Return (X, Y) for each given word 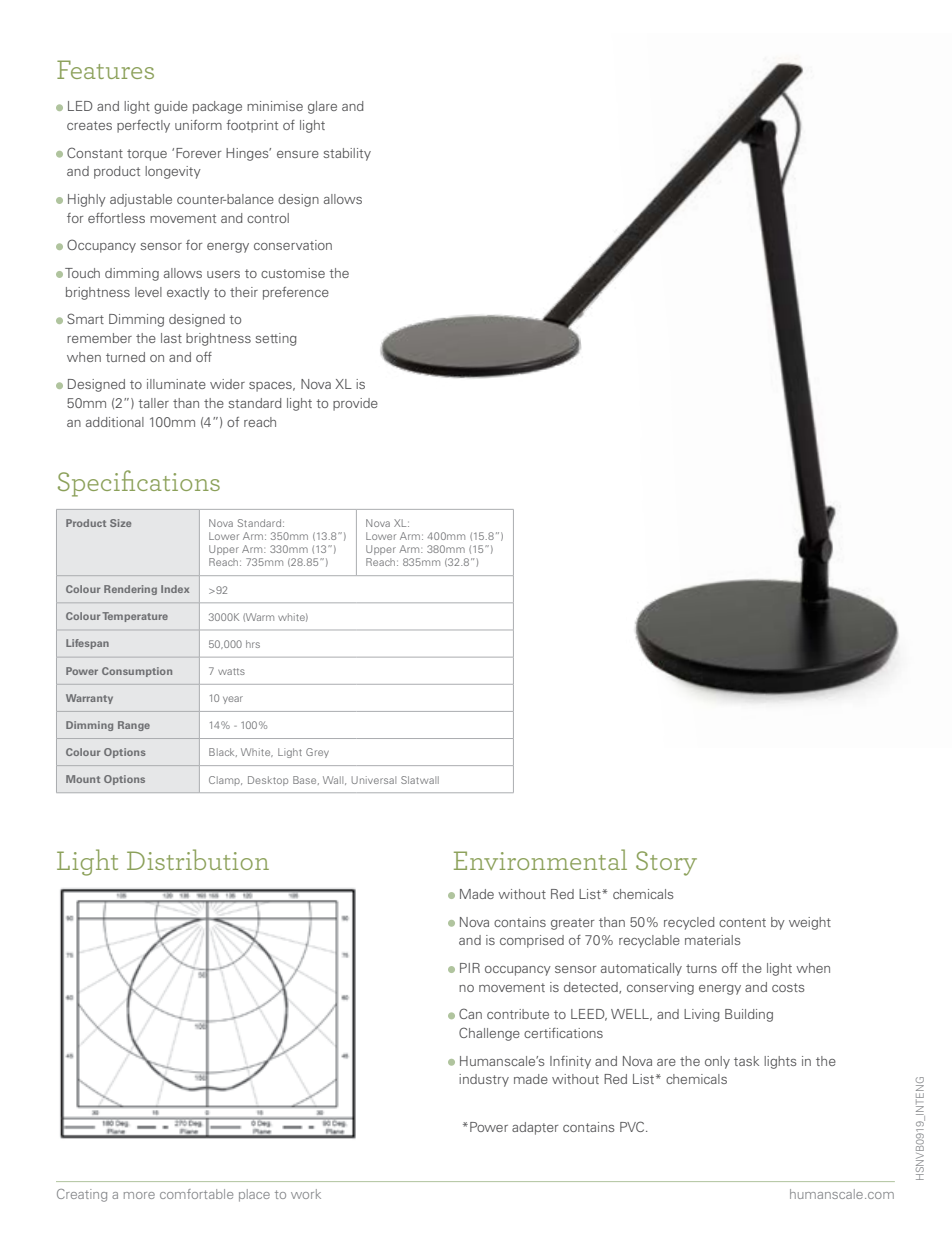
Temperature (135, 617)
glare (322, 107)
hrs (253, 644)
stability (347, 154)
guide (171, 107)
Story (666, 863)
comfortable (196, 1194)
